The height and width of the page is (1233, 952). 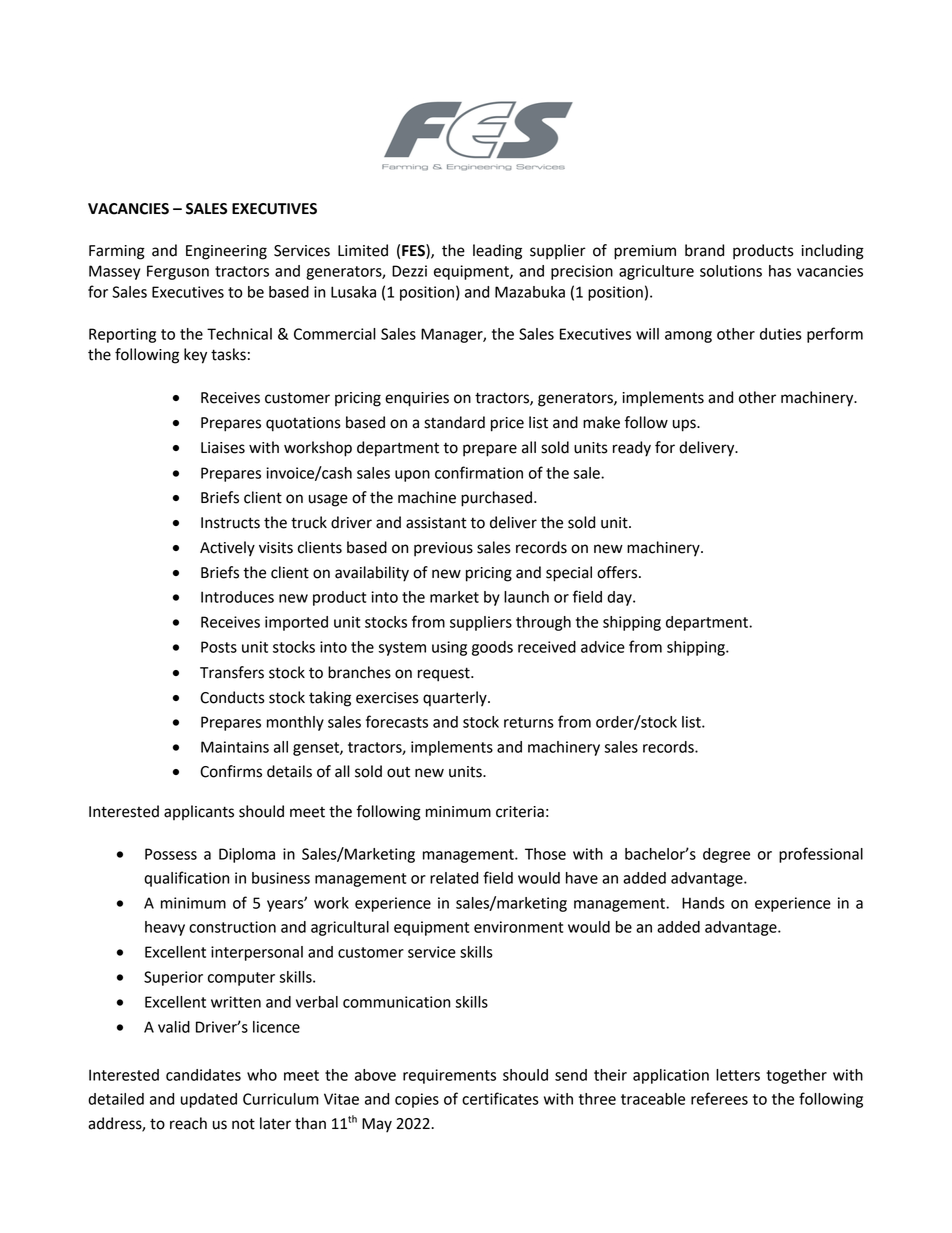 I want to click on certificates, so click(x=500, y=1098).
